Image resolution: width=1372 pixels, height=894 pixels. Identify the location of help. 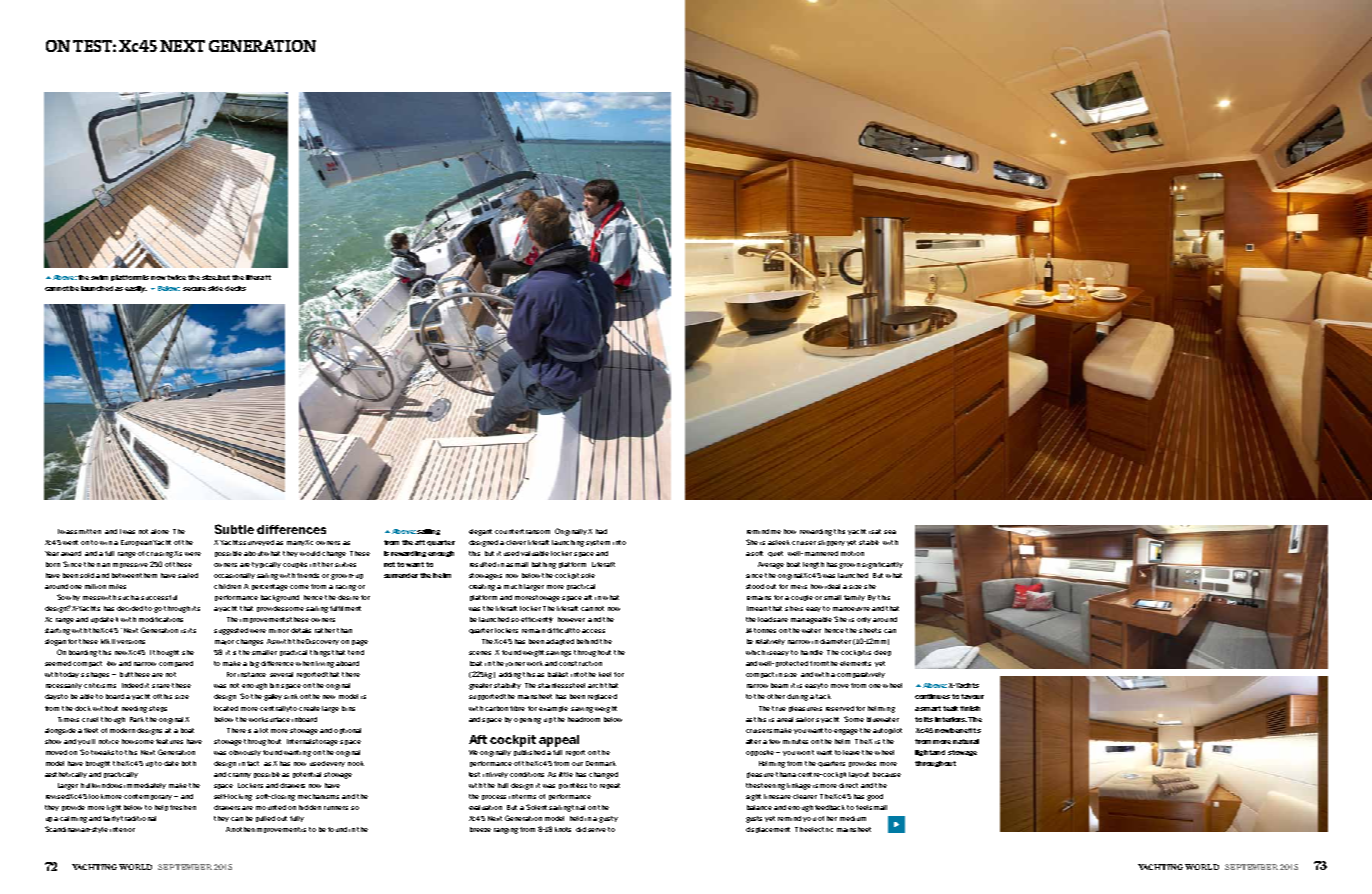
(161, 808).
